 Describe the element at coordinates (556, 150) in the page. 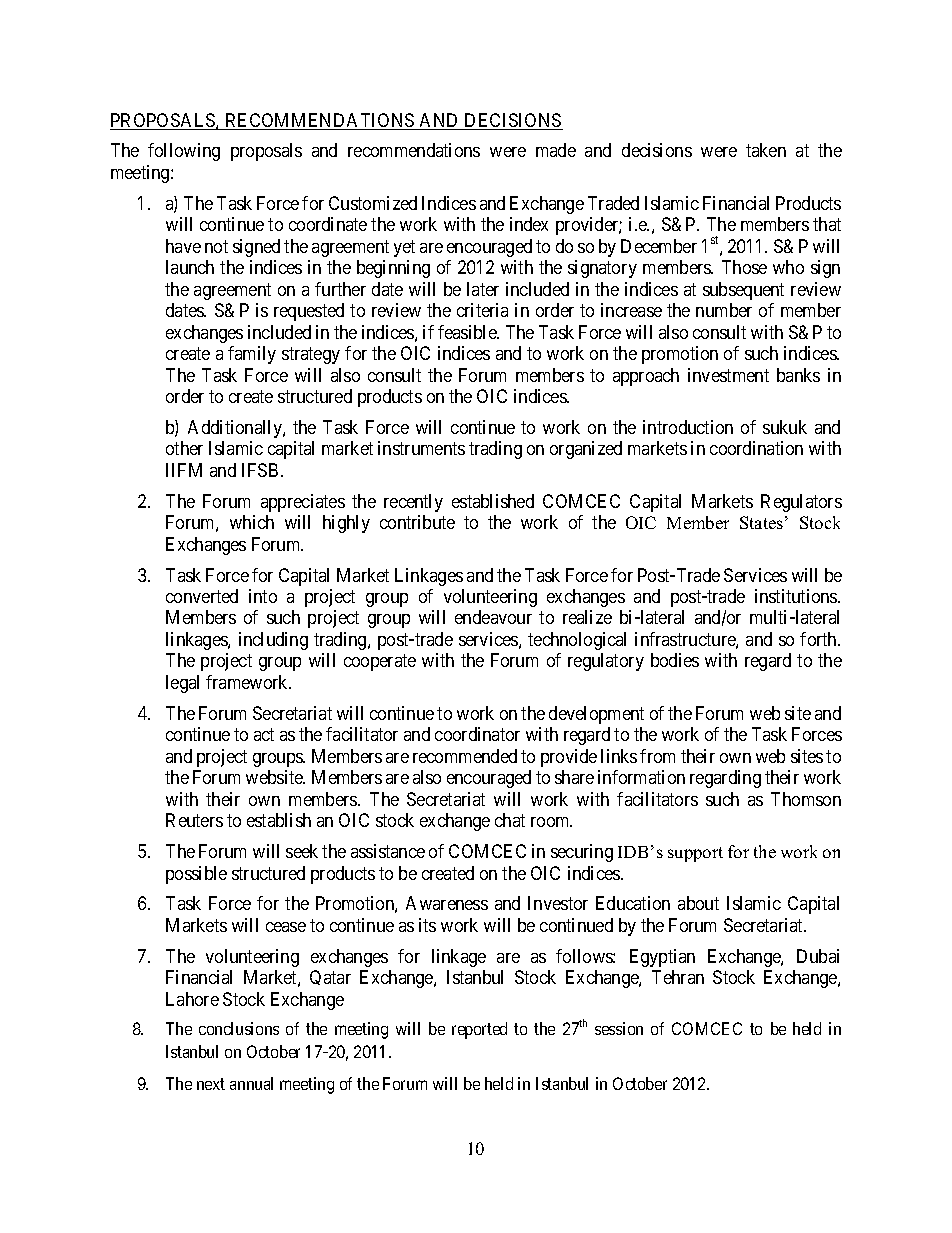

I see `made` at that location.
